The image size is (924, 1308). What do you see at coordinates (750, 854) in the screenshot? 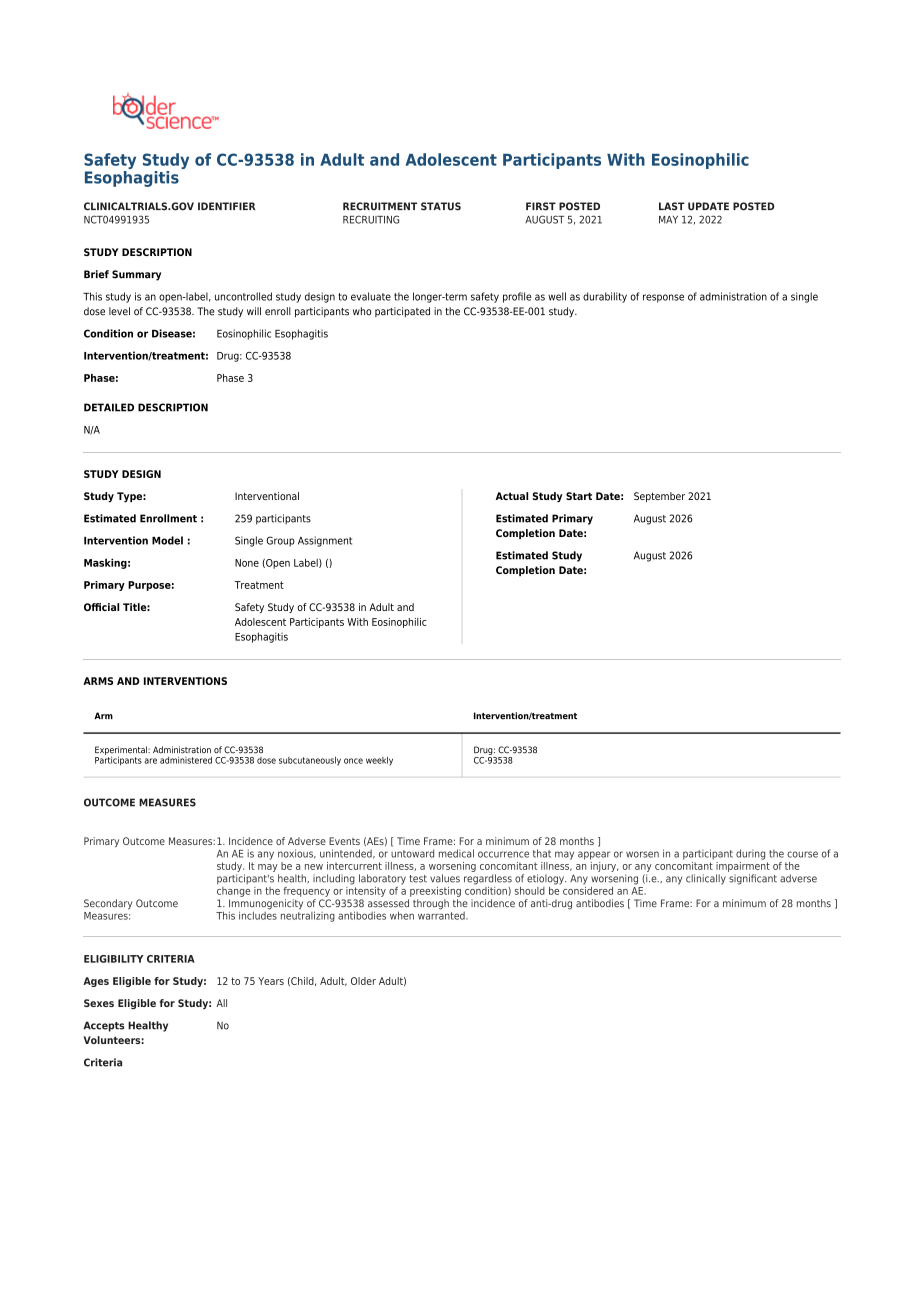
I see `during` at bounding box center [750, 854].
